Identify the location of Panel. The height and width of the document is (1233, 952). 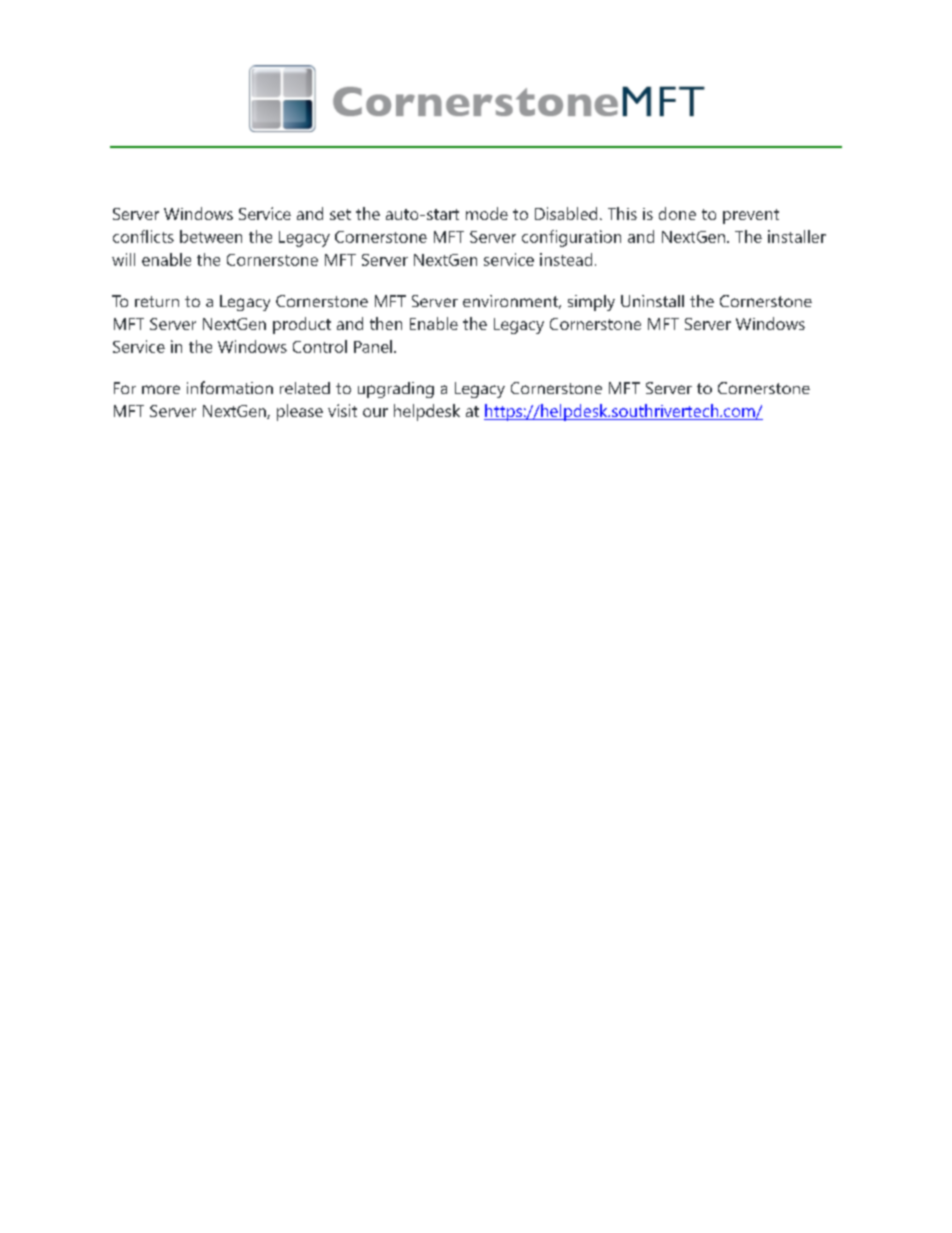
(373, 346).
